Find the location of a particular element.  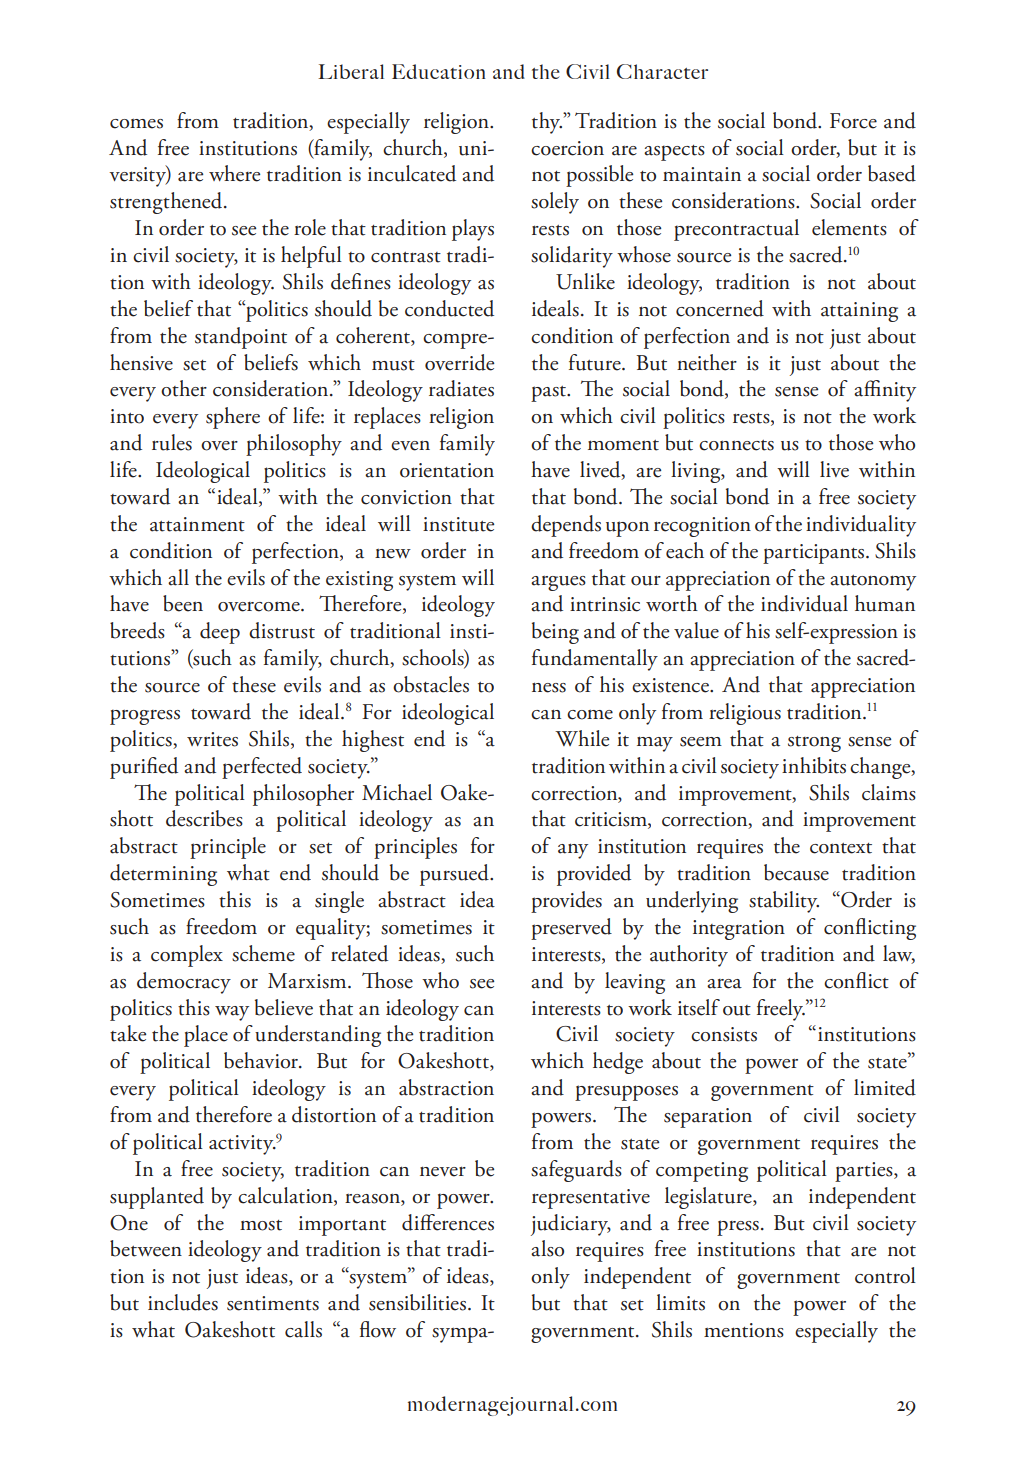

where is located at coordinates (234, 173).
